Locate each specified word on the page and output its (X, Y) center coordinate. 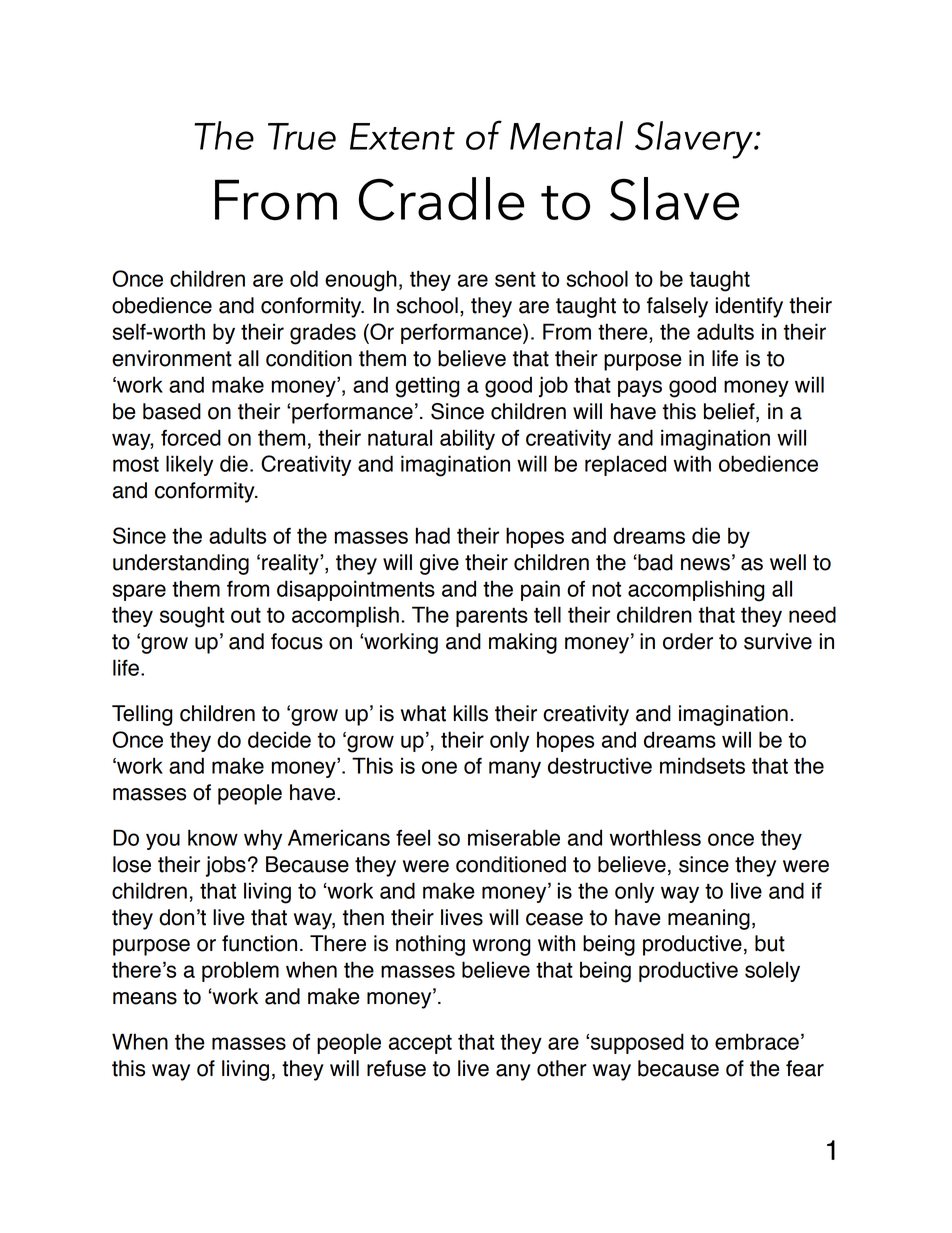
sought (192, 617)
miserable (514, 837)
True (302, 136)
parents (492, 617)
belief (730, 412)
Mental (566, 135)
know (213, 837)
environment (172, 358)
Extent (402, 136)
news (705, 564)
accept (420, 1044)
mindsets (702, 765)
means (145, 998)
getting (427, 387)
